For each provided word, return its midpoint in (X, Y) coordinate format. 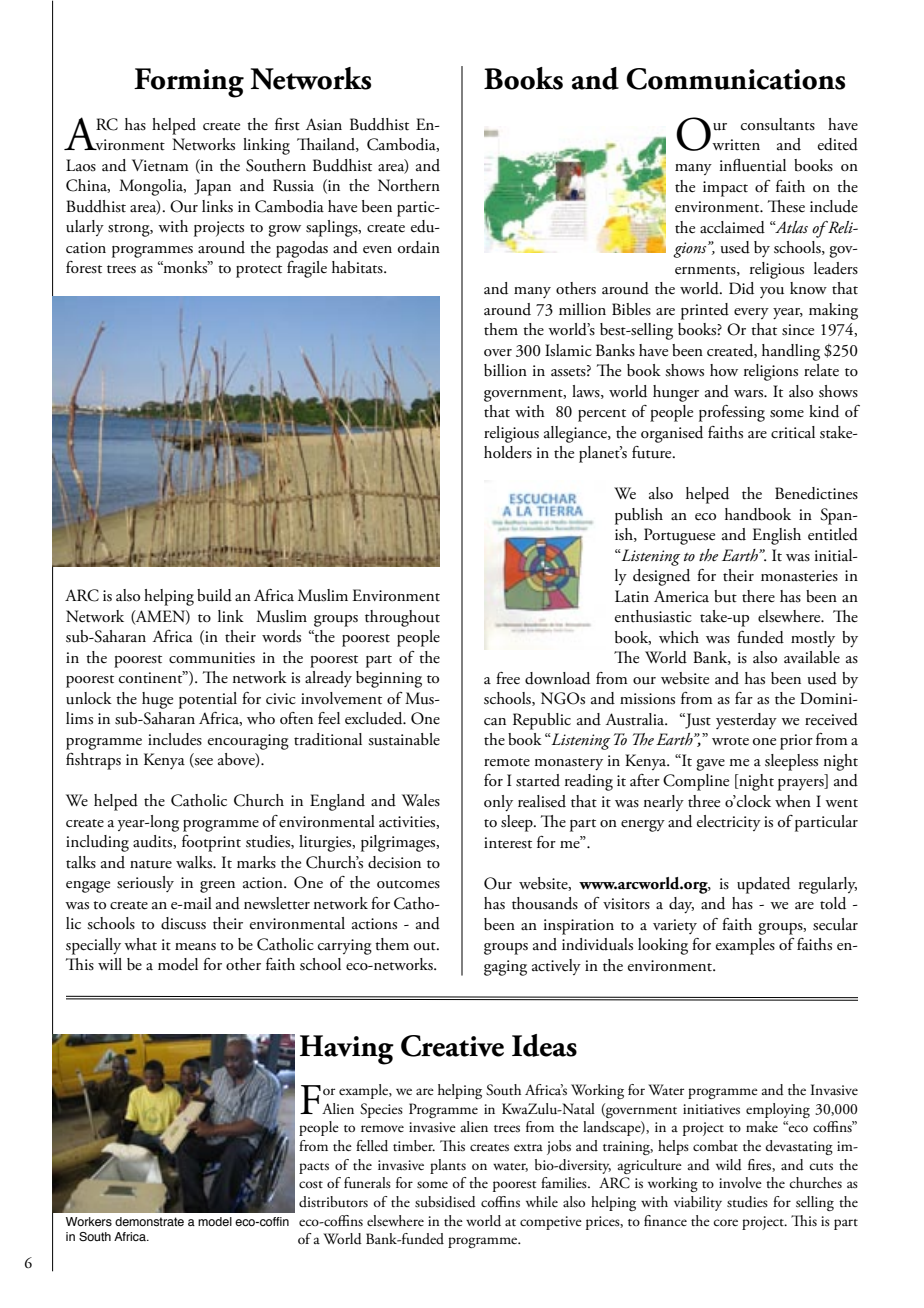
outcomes (408, 884)
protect (259, 271)
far (744, 698)
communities (212, 658)
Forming (189, 83)
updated (763, 885)
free (508, 678)
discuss (183, 923)
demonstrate (149, 1221)
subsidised (445, 1202)
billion (505, 370)
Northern (409, 185)
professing (732, 413)
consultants (778, 124)
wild (729, 1165)
